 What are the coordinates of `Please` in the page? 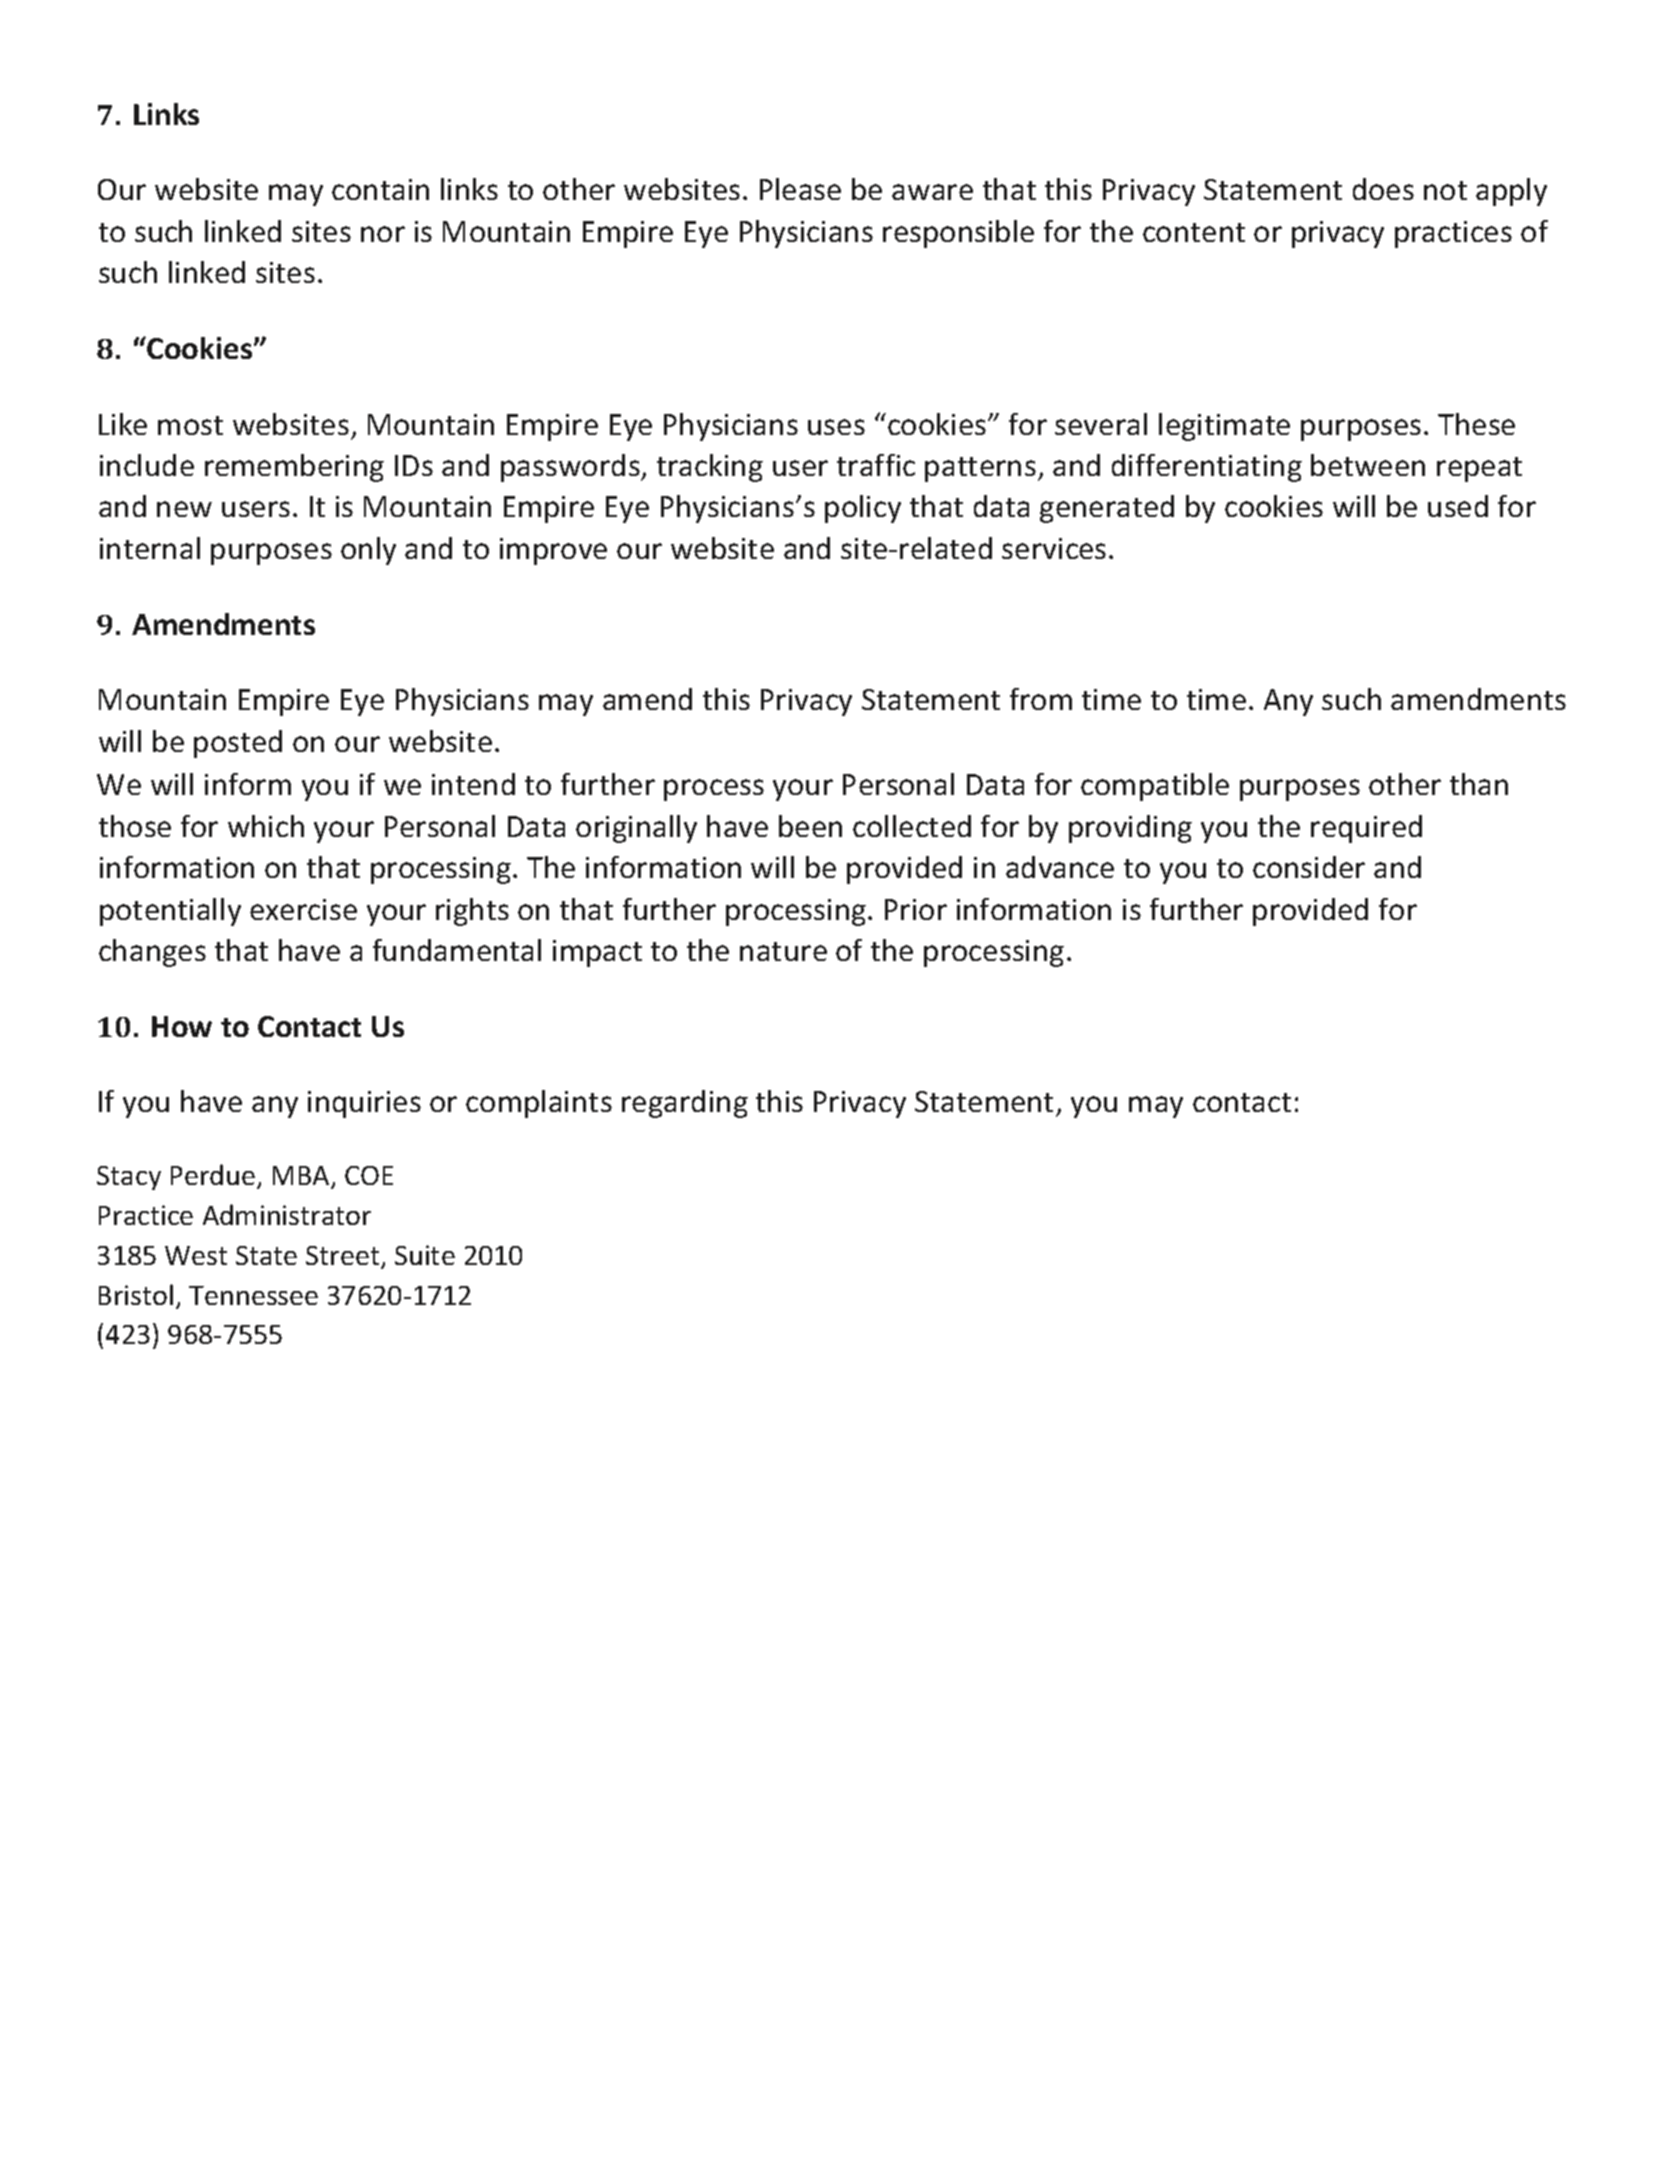 It's located at (800, 189).
